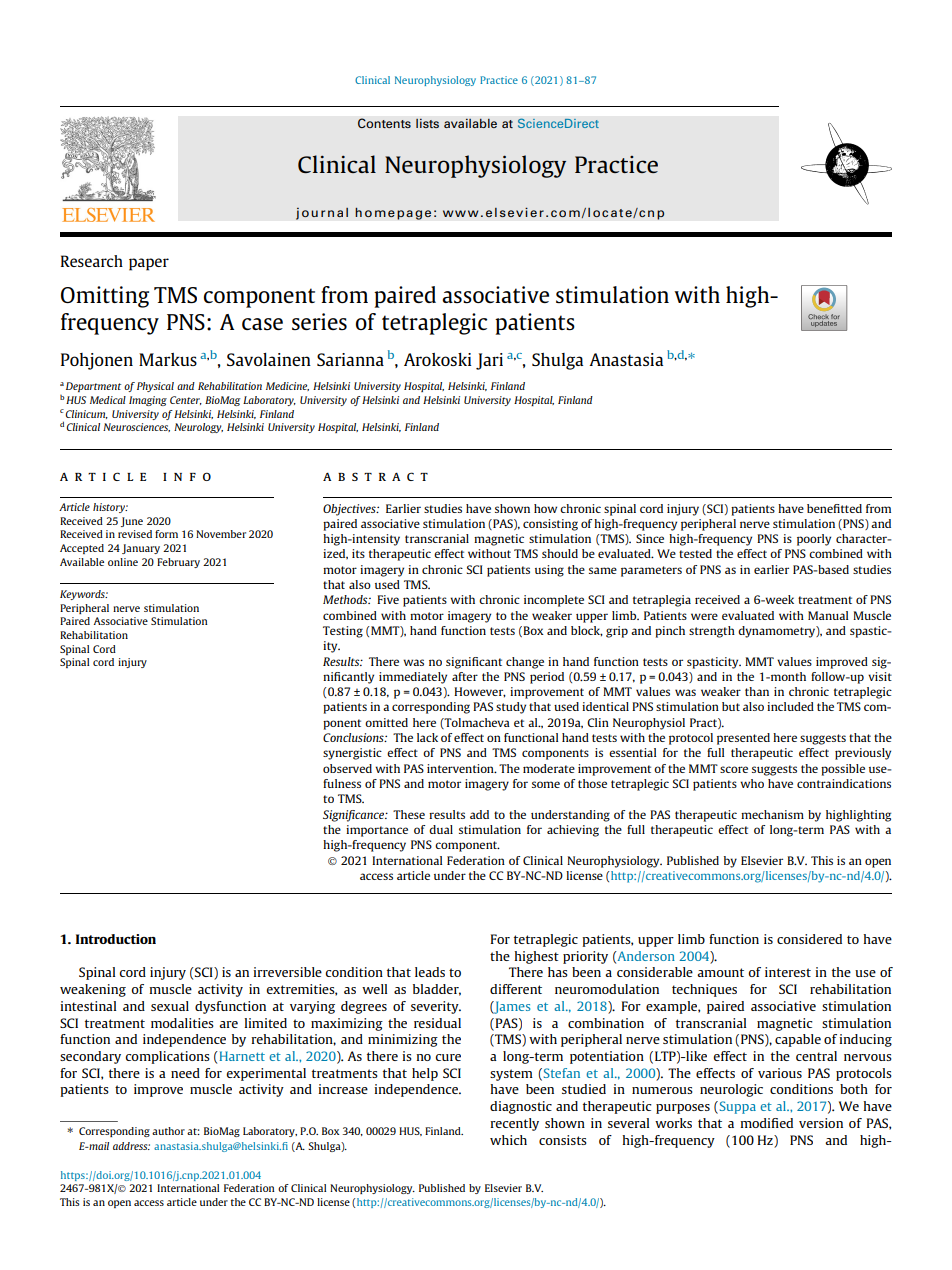 The image size is (952, 1270). What do you see at coordinates (828, 615) in the screenshot?
I see `Manual` at bounding box center [828, 615].
